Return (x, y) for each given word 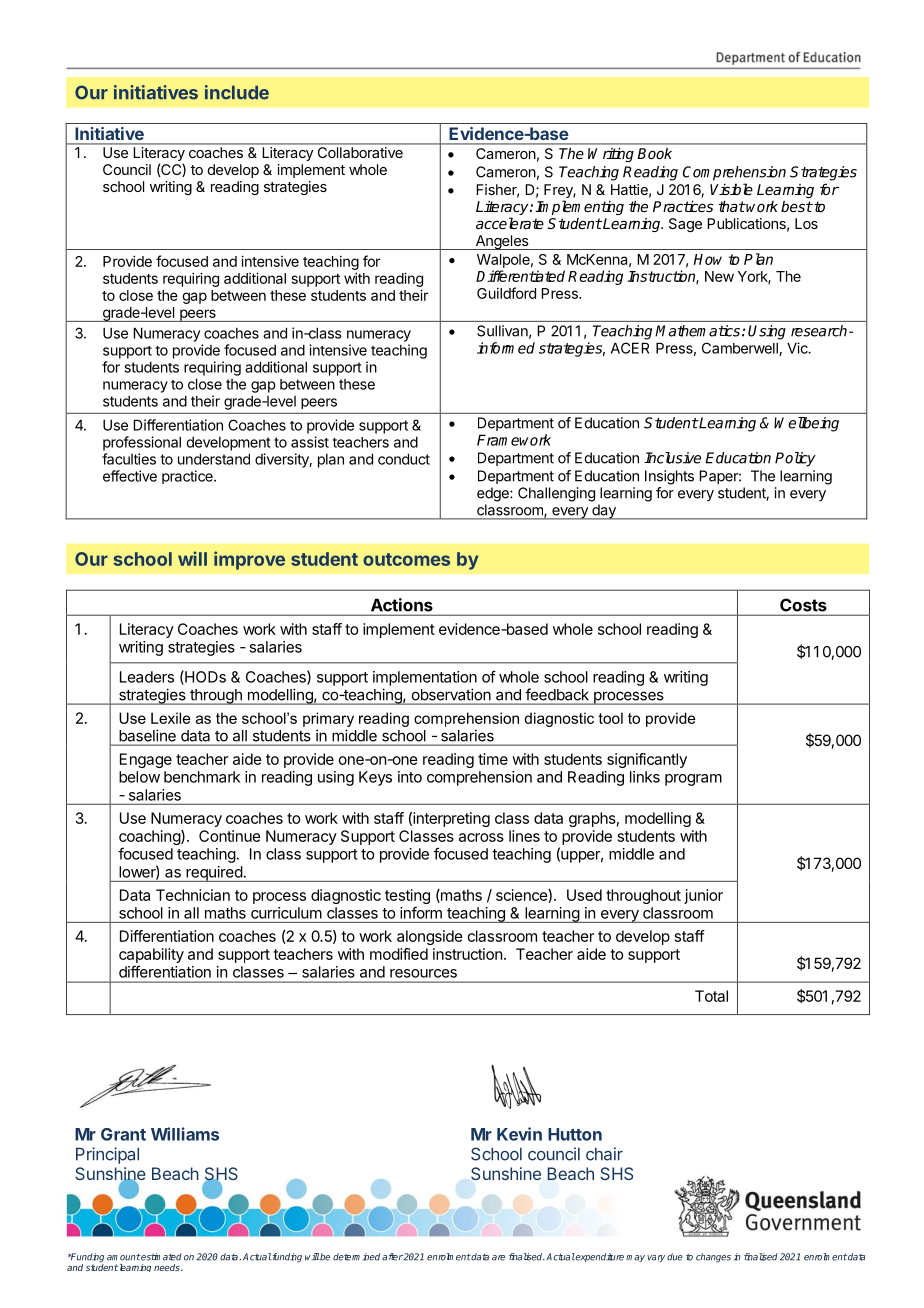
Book (654, 153)
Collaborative (360, 152)
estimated (161, 1257)
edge (494, 494)
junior (703, 896)
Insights (669, 477)
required (214, 874)
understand (214, 459)
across (481, 837)
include (237, 92)
